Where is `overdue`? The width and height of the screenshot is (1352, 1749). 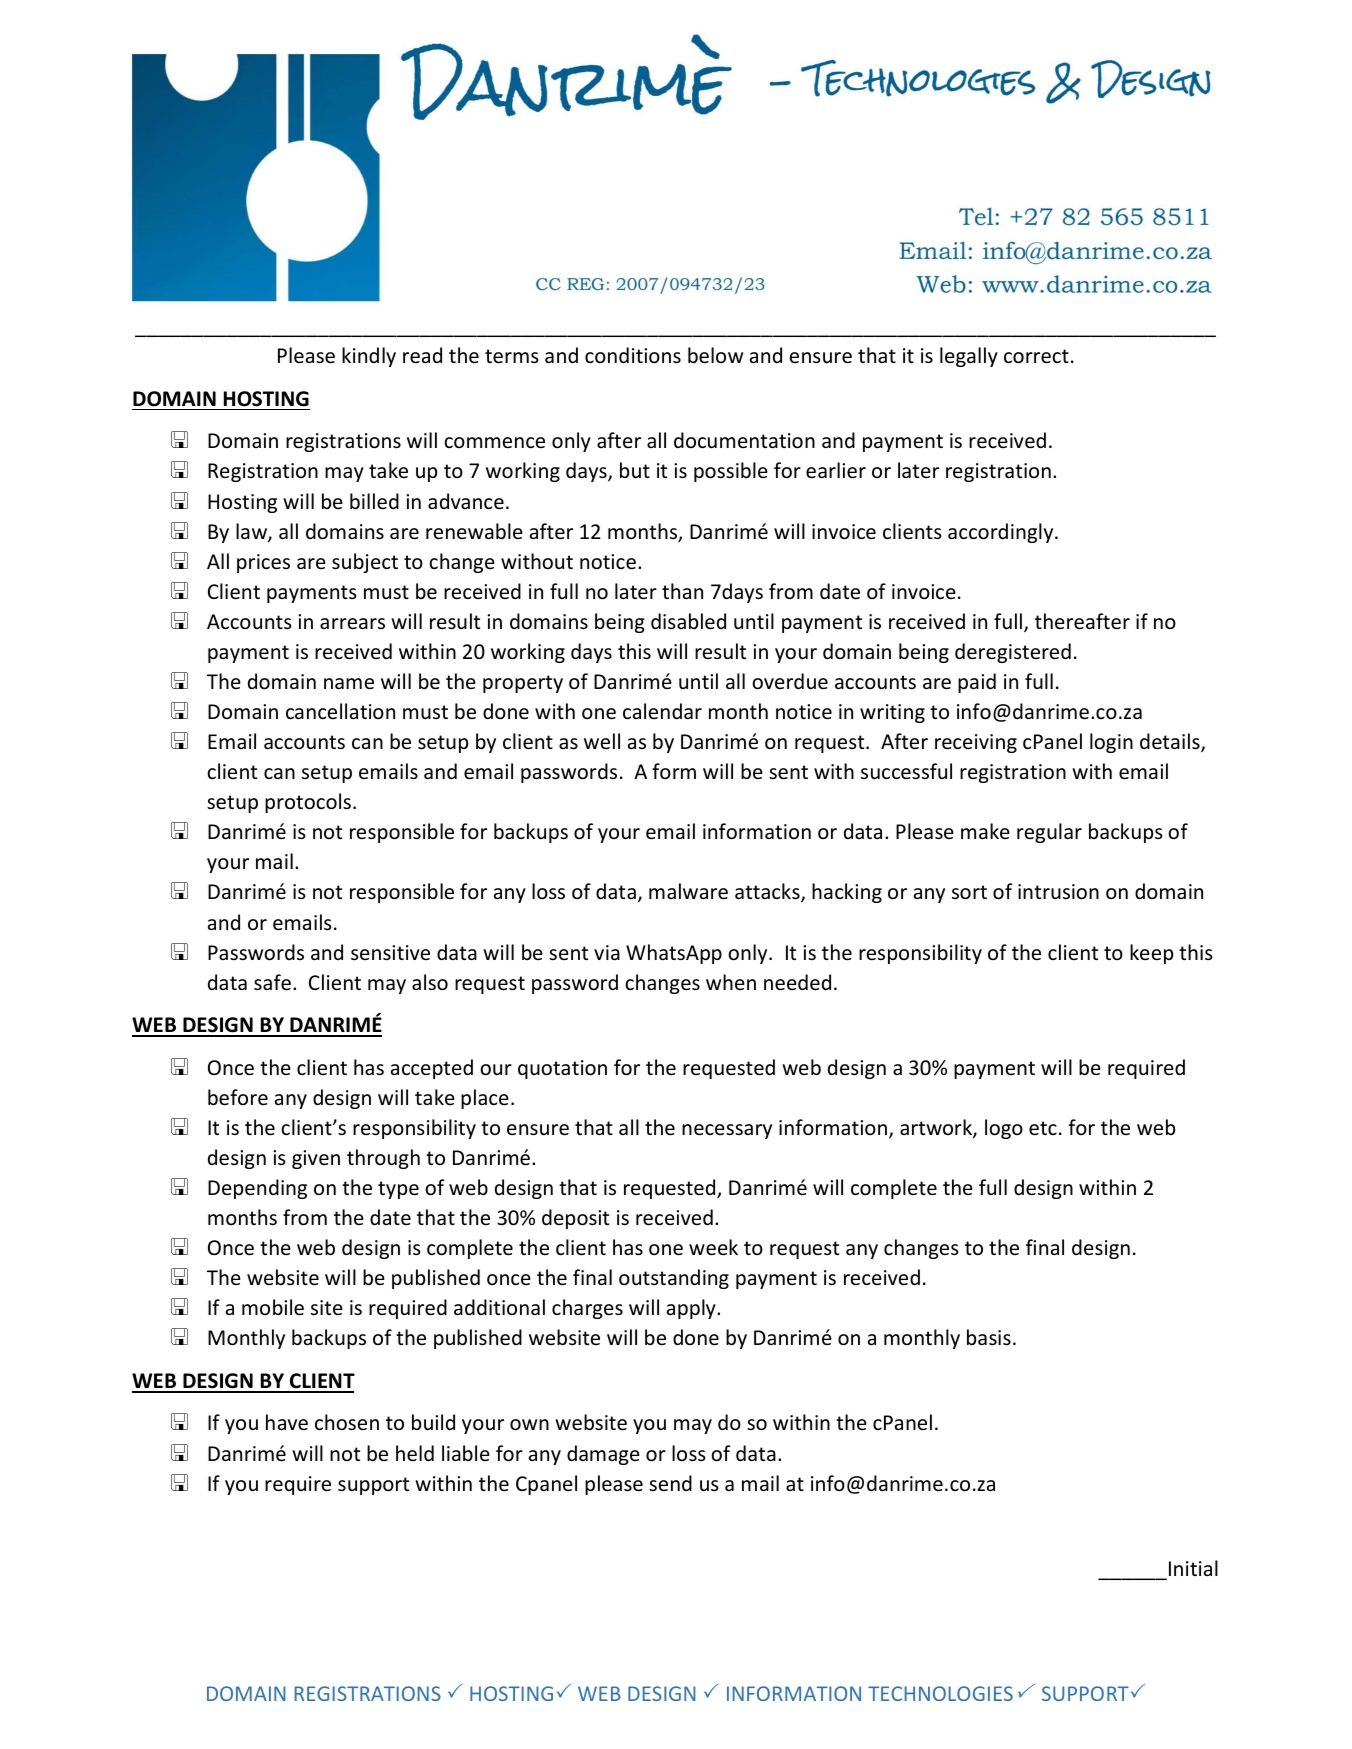
overdue is located at coordinates (790, 681).
